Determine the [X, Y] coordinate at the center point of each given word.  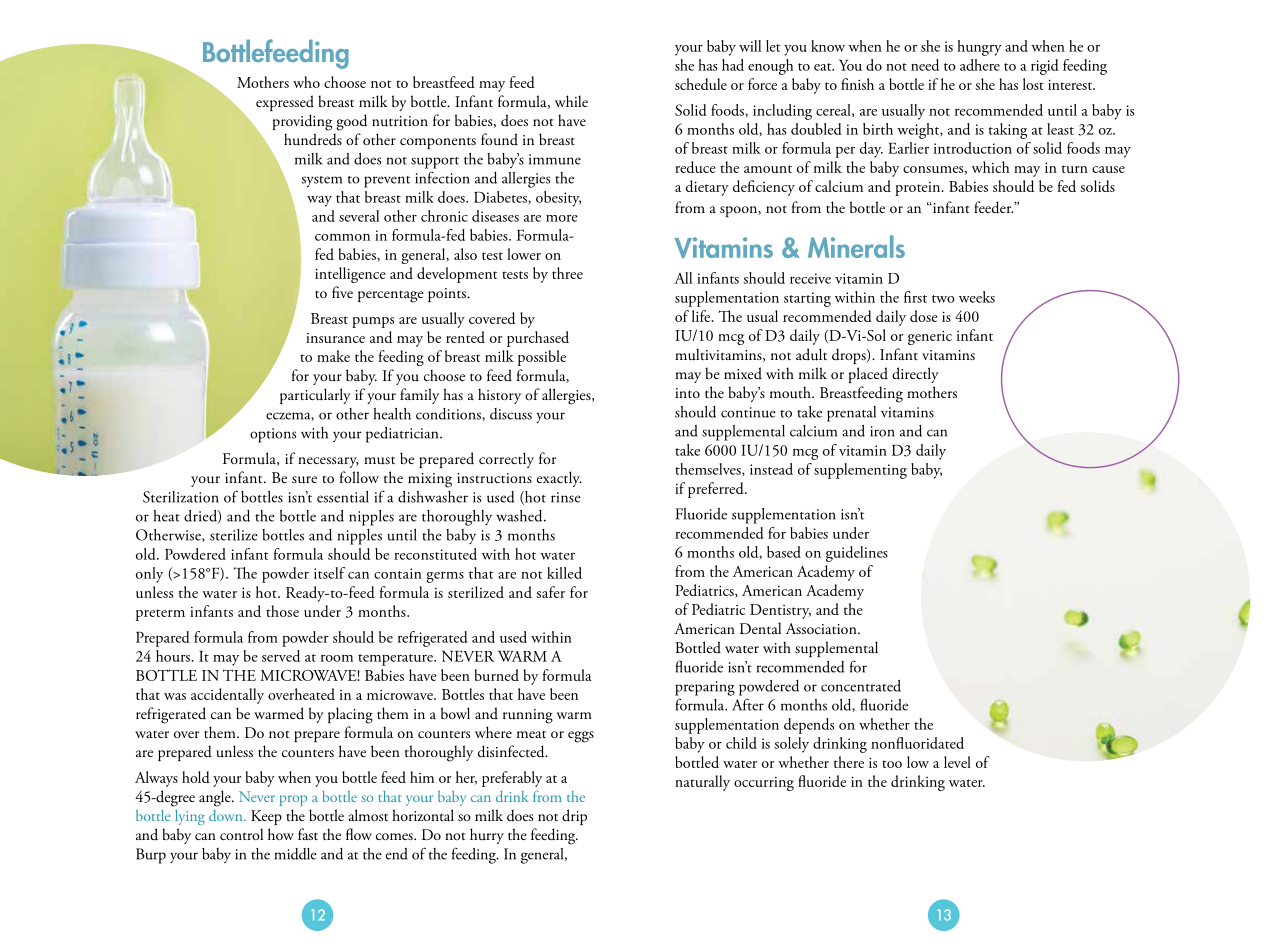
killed [564, 573]
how [281, 834]
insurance [335, 338]
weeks [977, 297]
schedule [701, 84]
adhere [980, 65]
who [306, 82]
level [957, 762]
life [702, 316]
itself [329, 573]
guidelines [857, 554]
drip [574, 817]
